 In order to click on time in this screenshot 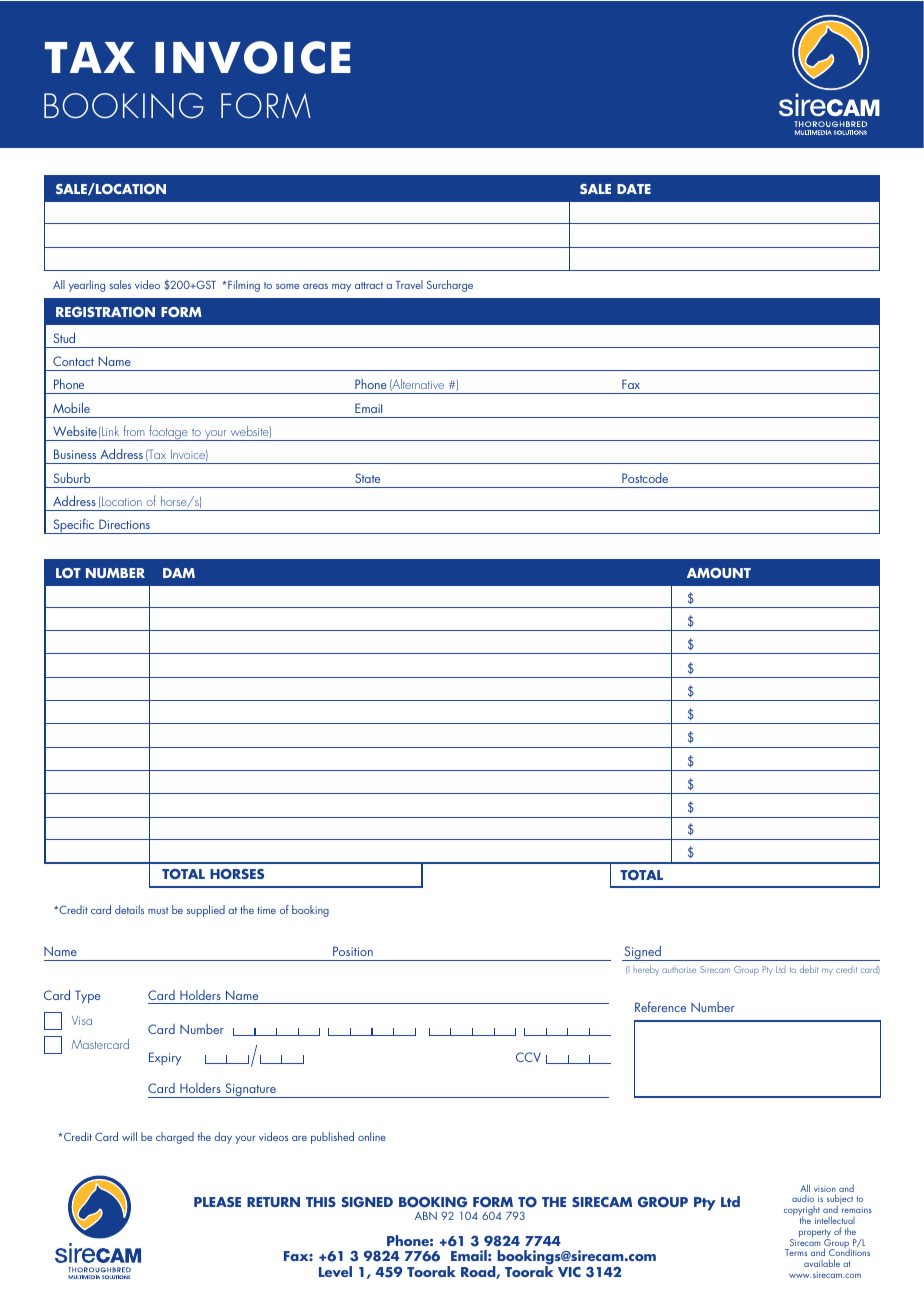, I will do `click(266, 910)`.
